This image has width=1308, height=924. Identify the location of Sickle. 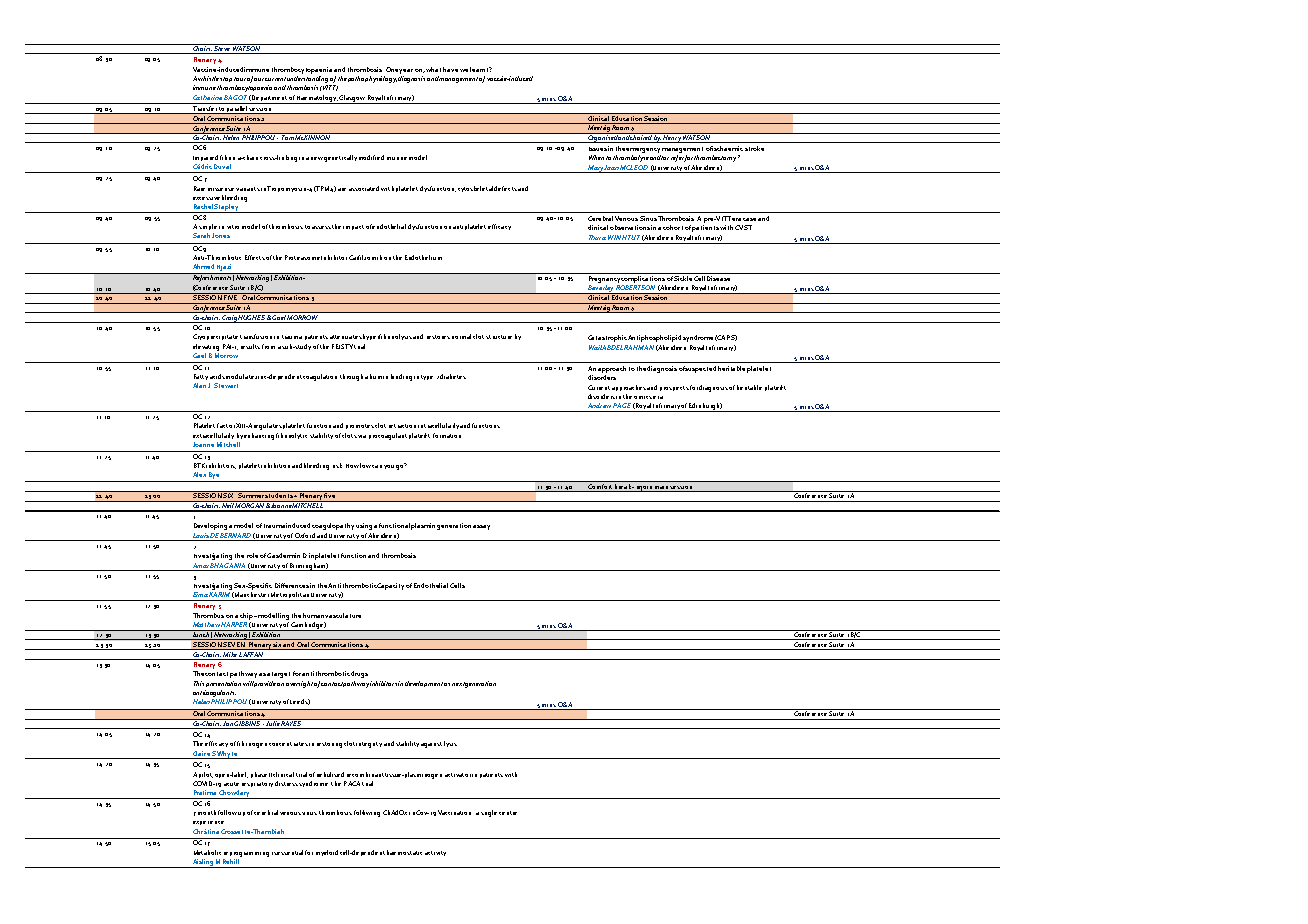
(683, 277).
